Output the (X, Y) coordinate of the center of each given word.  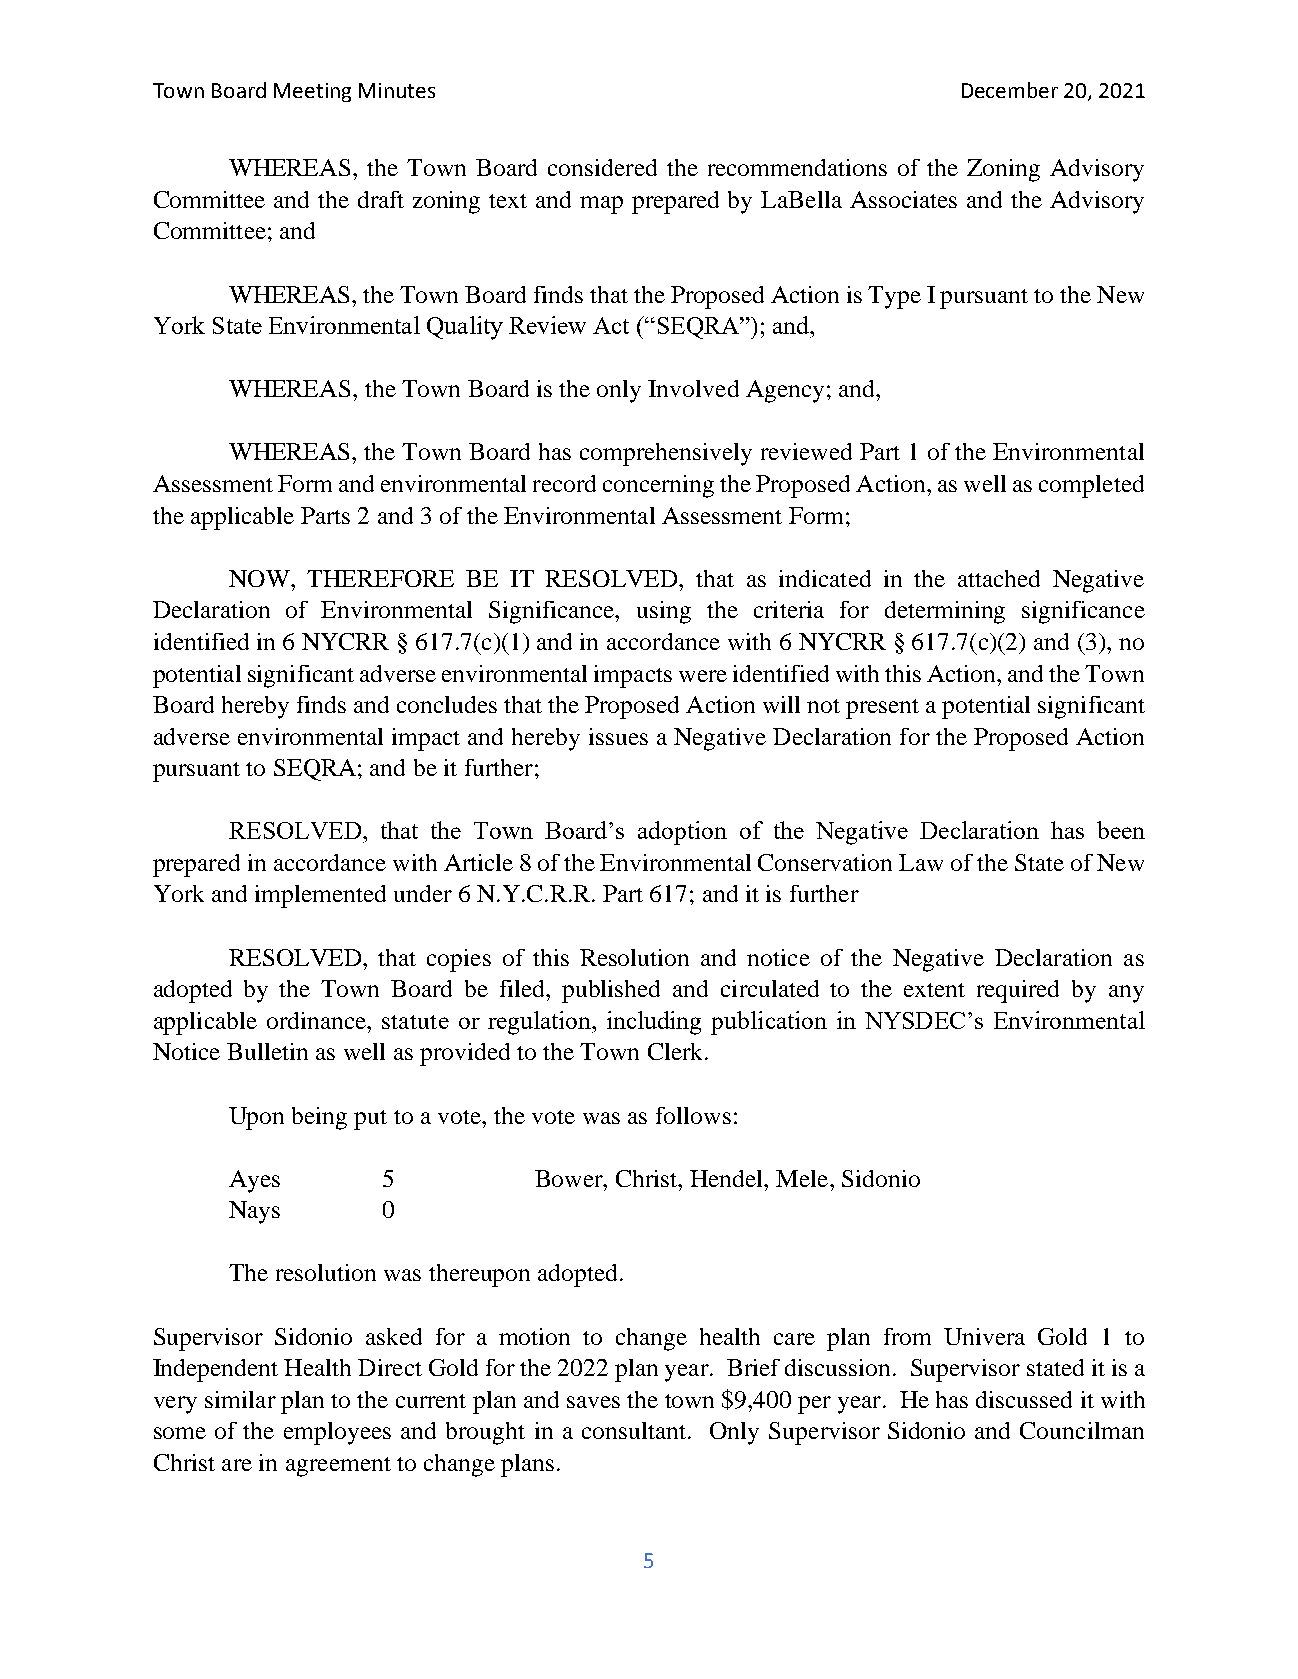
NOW (260, 578)
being (319, 1118)
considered (602, 167)
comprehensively (666, 454)
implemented (320, 896)
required (1018, 991)
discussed (1024, 1399)
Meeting (312, 92)
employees (337, 1433)
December (1010, 90)
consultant (635, 1430)
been (1121, 830)
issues (618, 736)
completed (1091, 486)
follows (693, 1115)
